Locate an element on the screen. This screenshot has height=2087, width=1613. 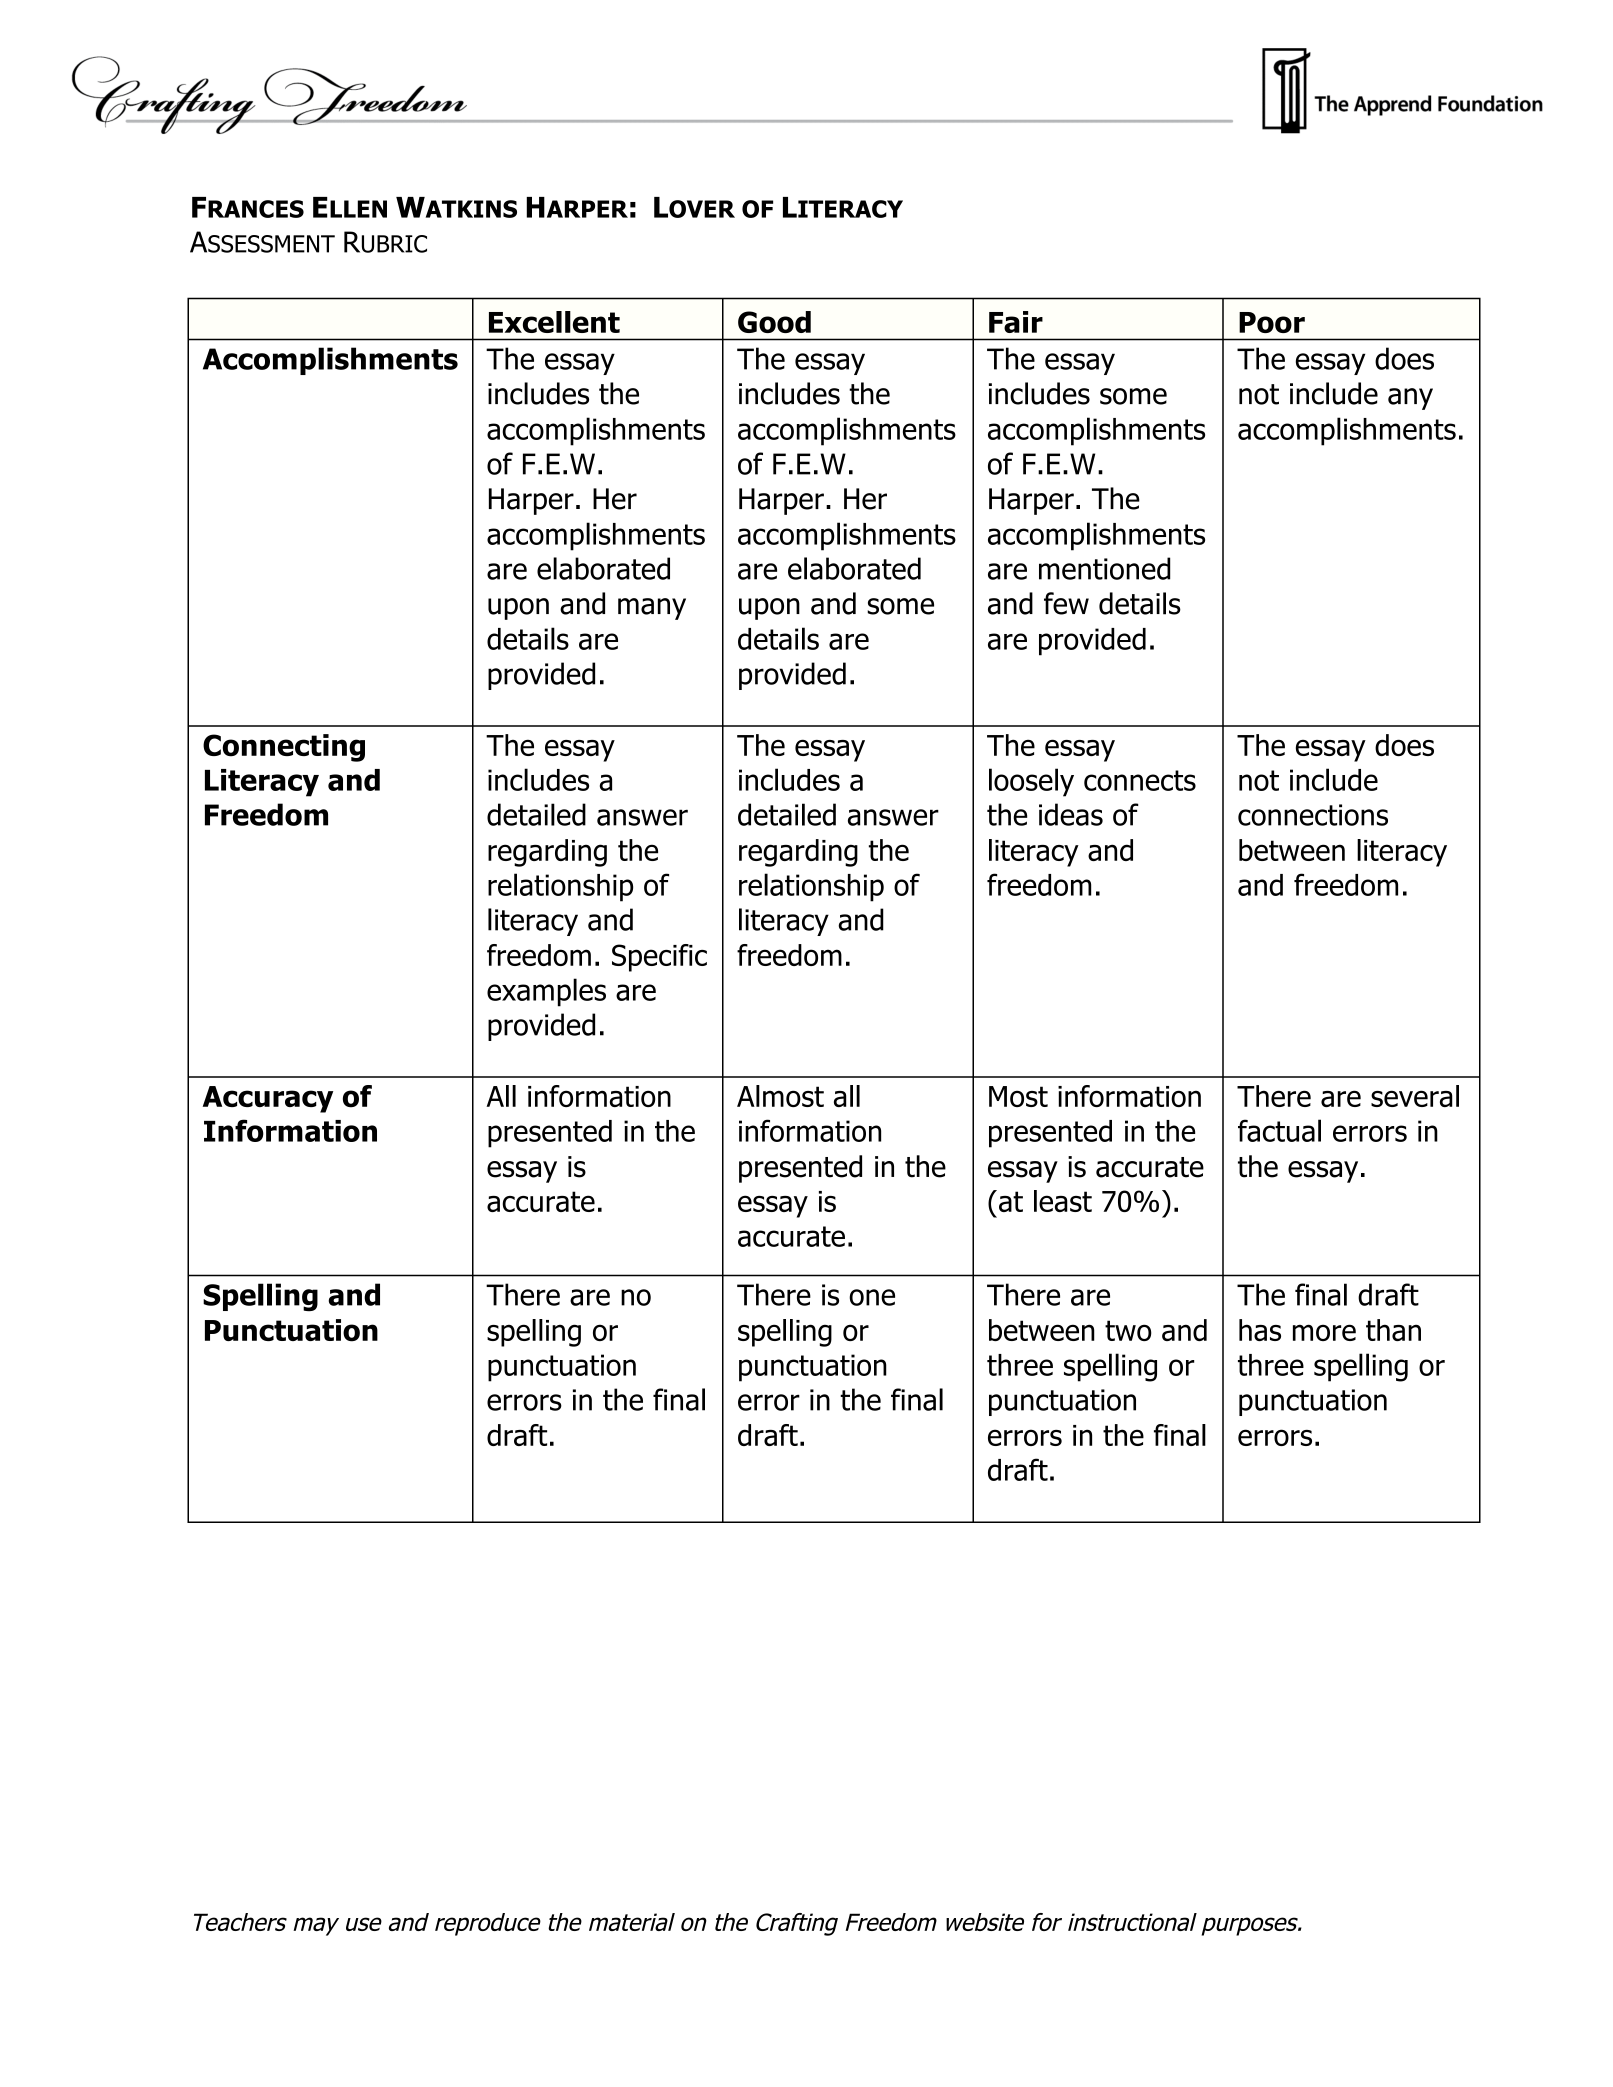
has is located at coordinates (1260, 1330).
